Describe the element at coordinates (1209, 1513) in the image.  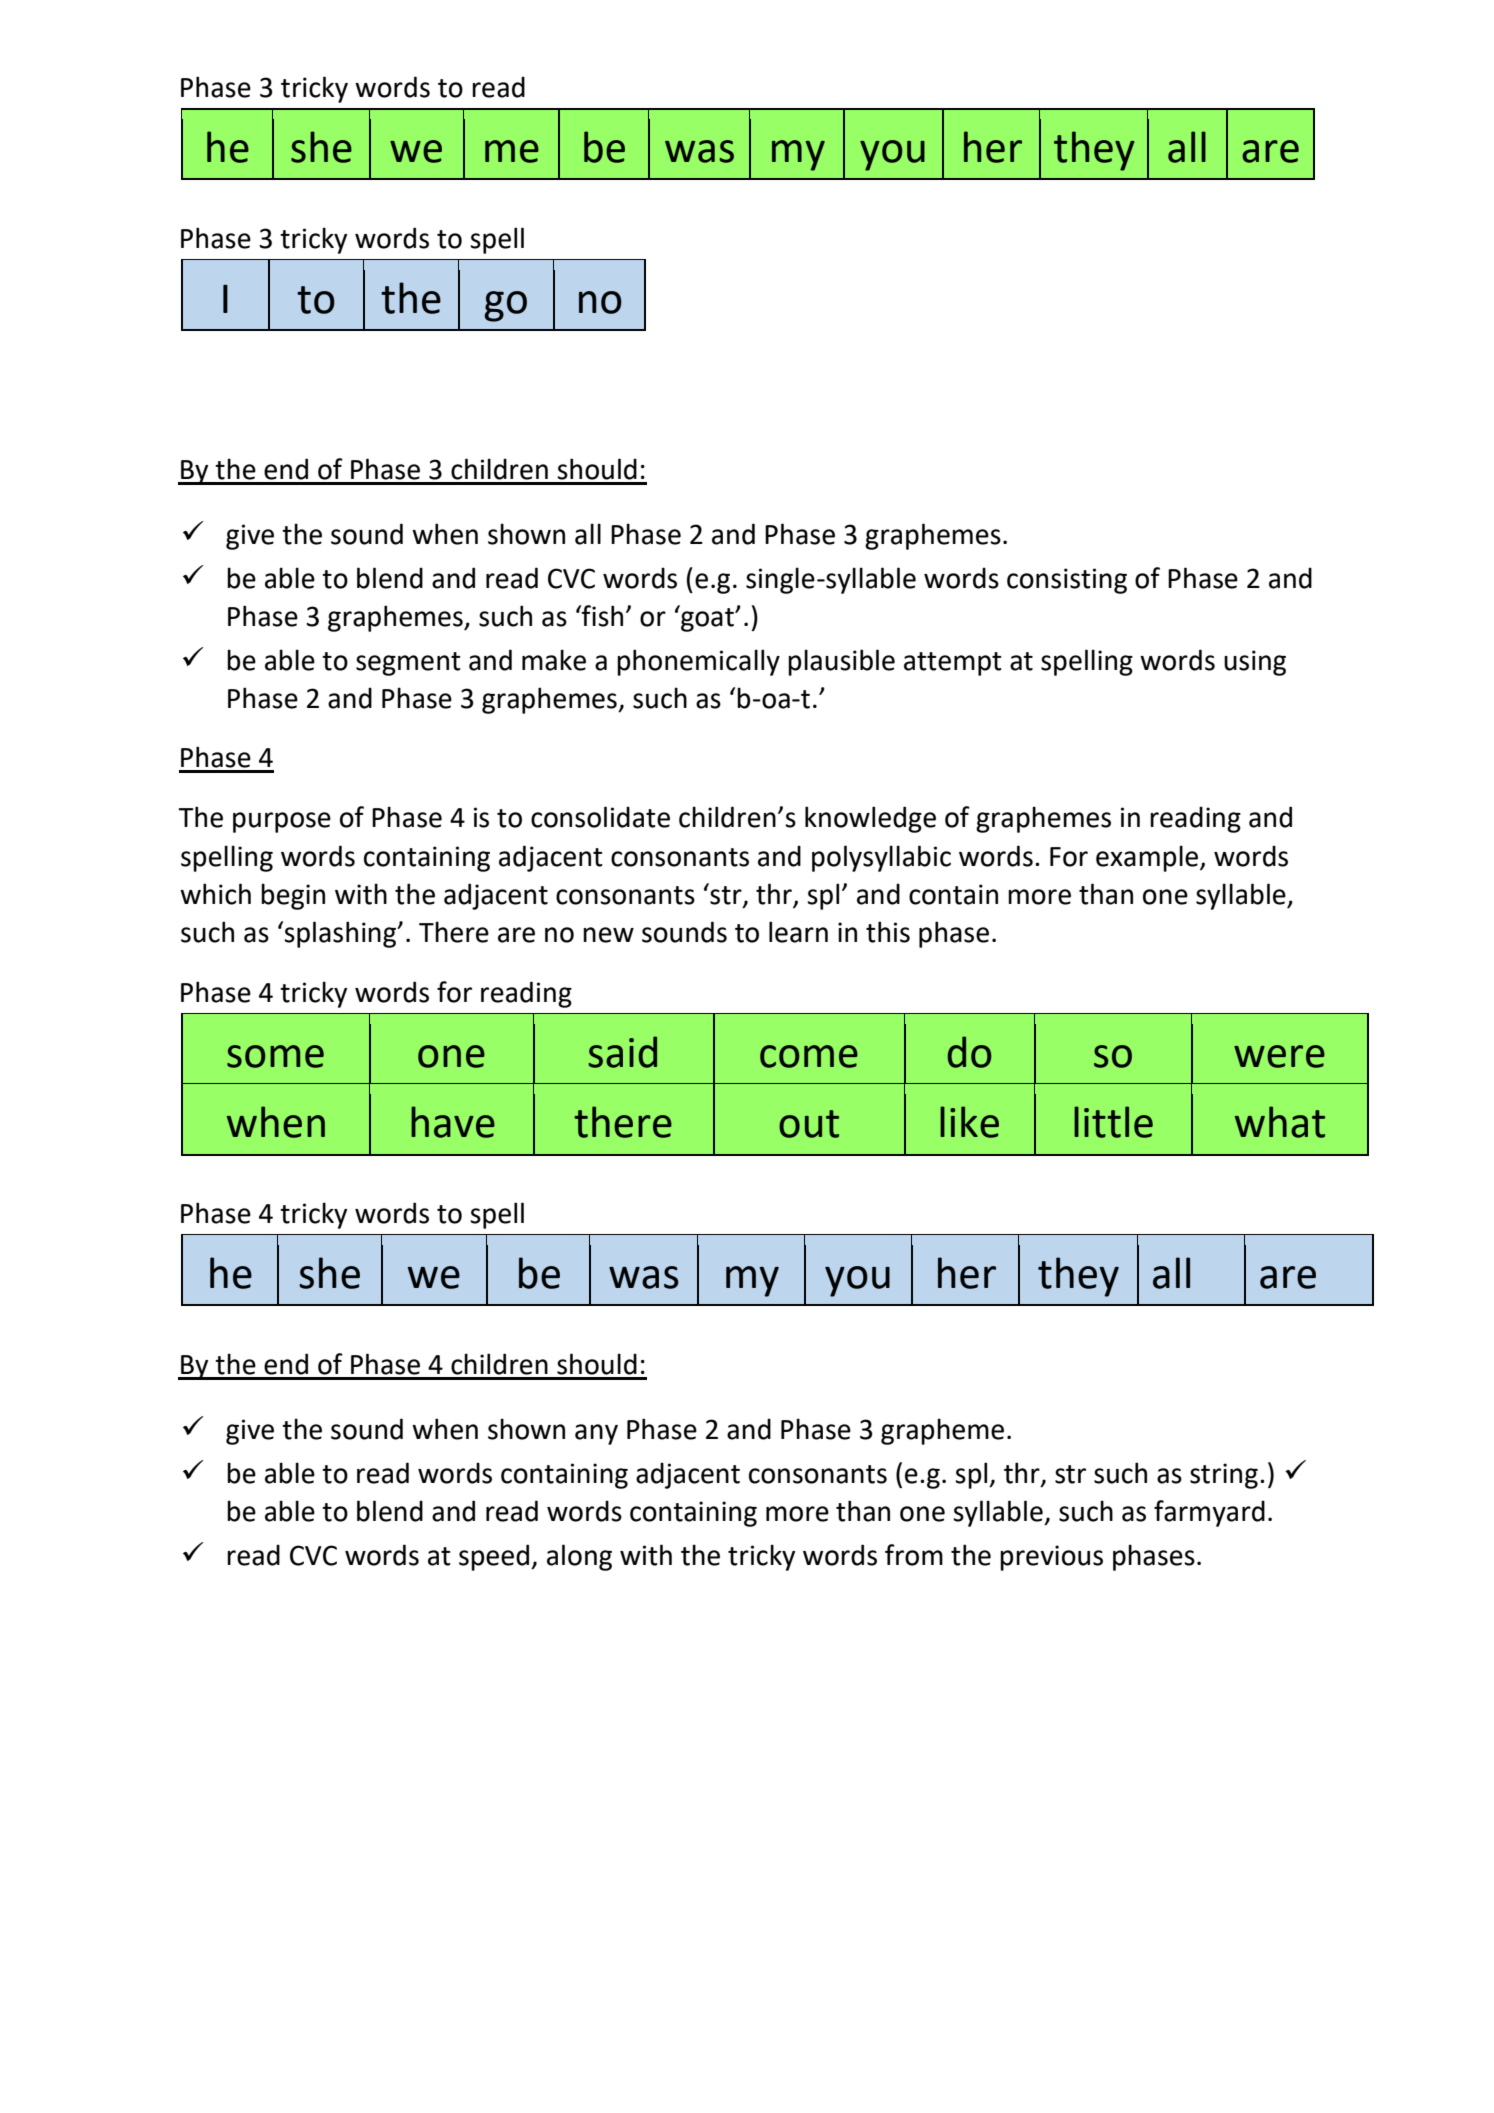
I see `farmyard` at that location.
